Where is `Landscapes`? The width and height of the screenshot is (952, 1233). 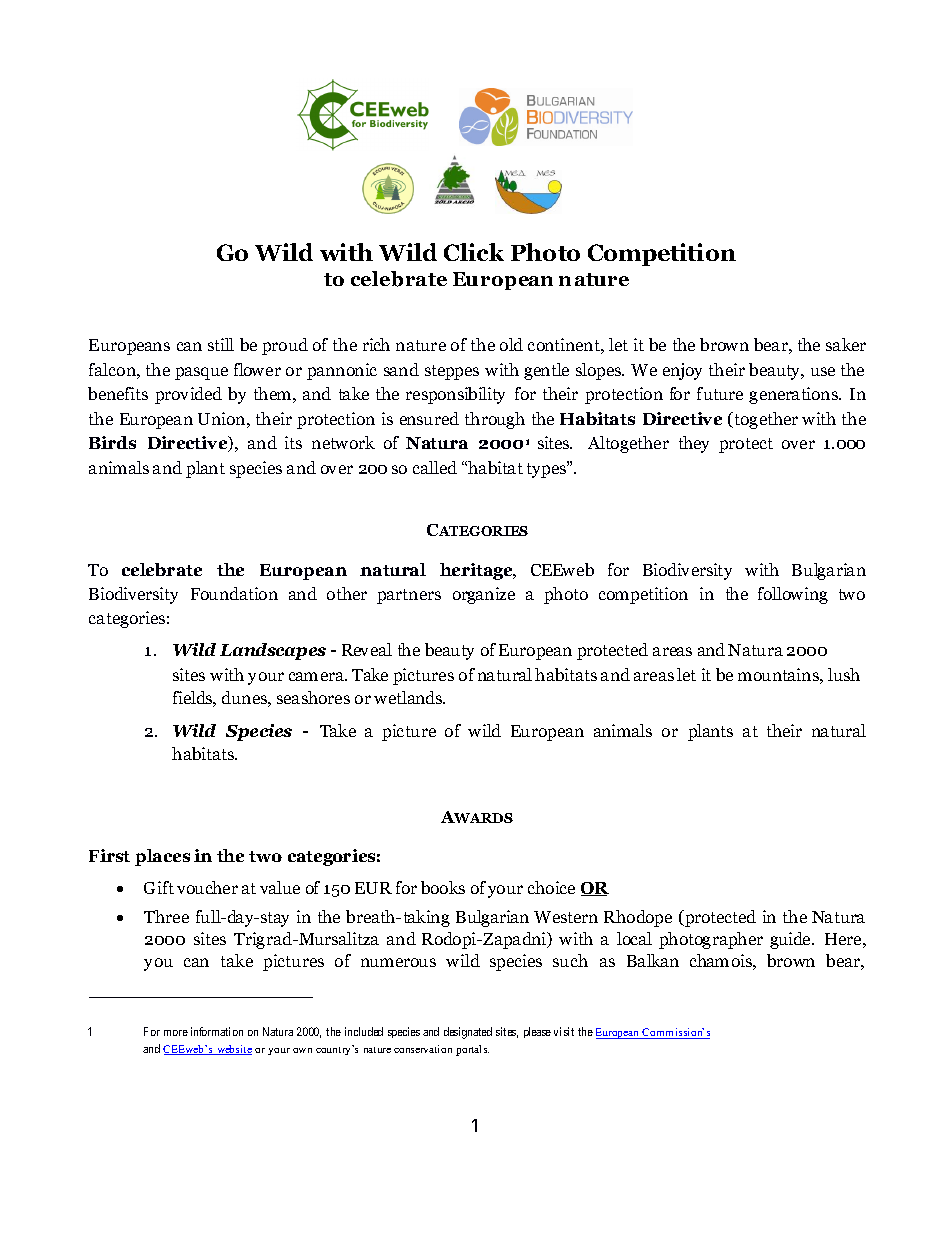
Landscapes is located at coordinates (273, 651).
